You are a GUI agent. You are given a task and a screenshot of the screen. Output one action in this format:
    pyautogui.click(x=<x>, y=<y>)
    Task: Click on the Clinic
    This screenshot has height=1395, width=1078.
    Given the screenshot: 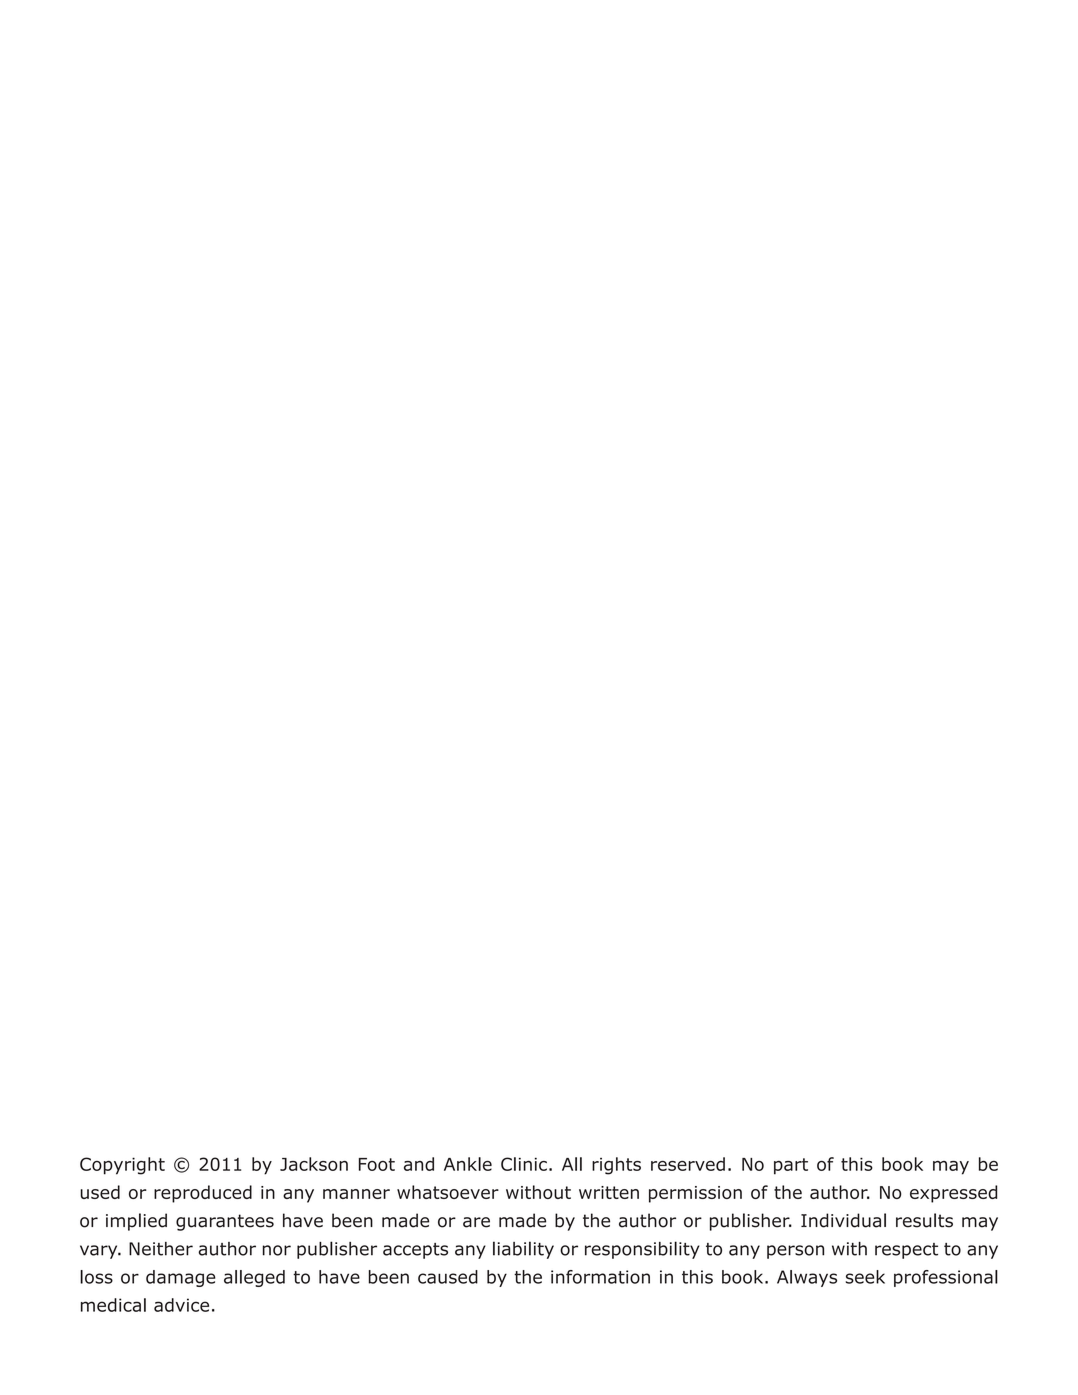 What is the action you would take?
    pyautogui.click(x=524, y=1164)
